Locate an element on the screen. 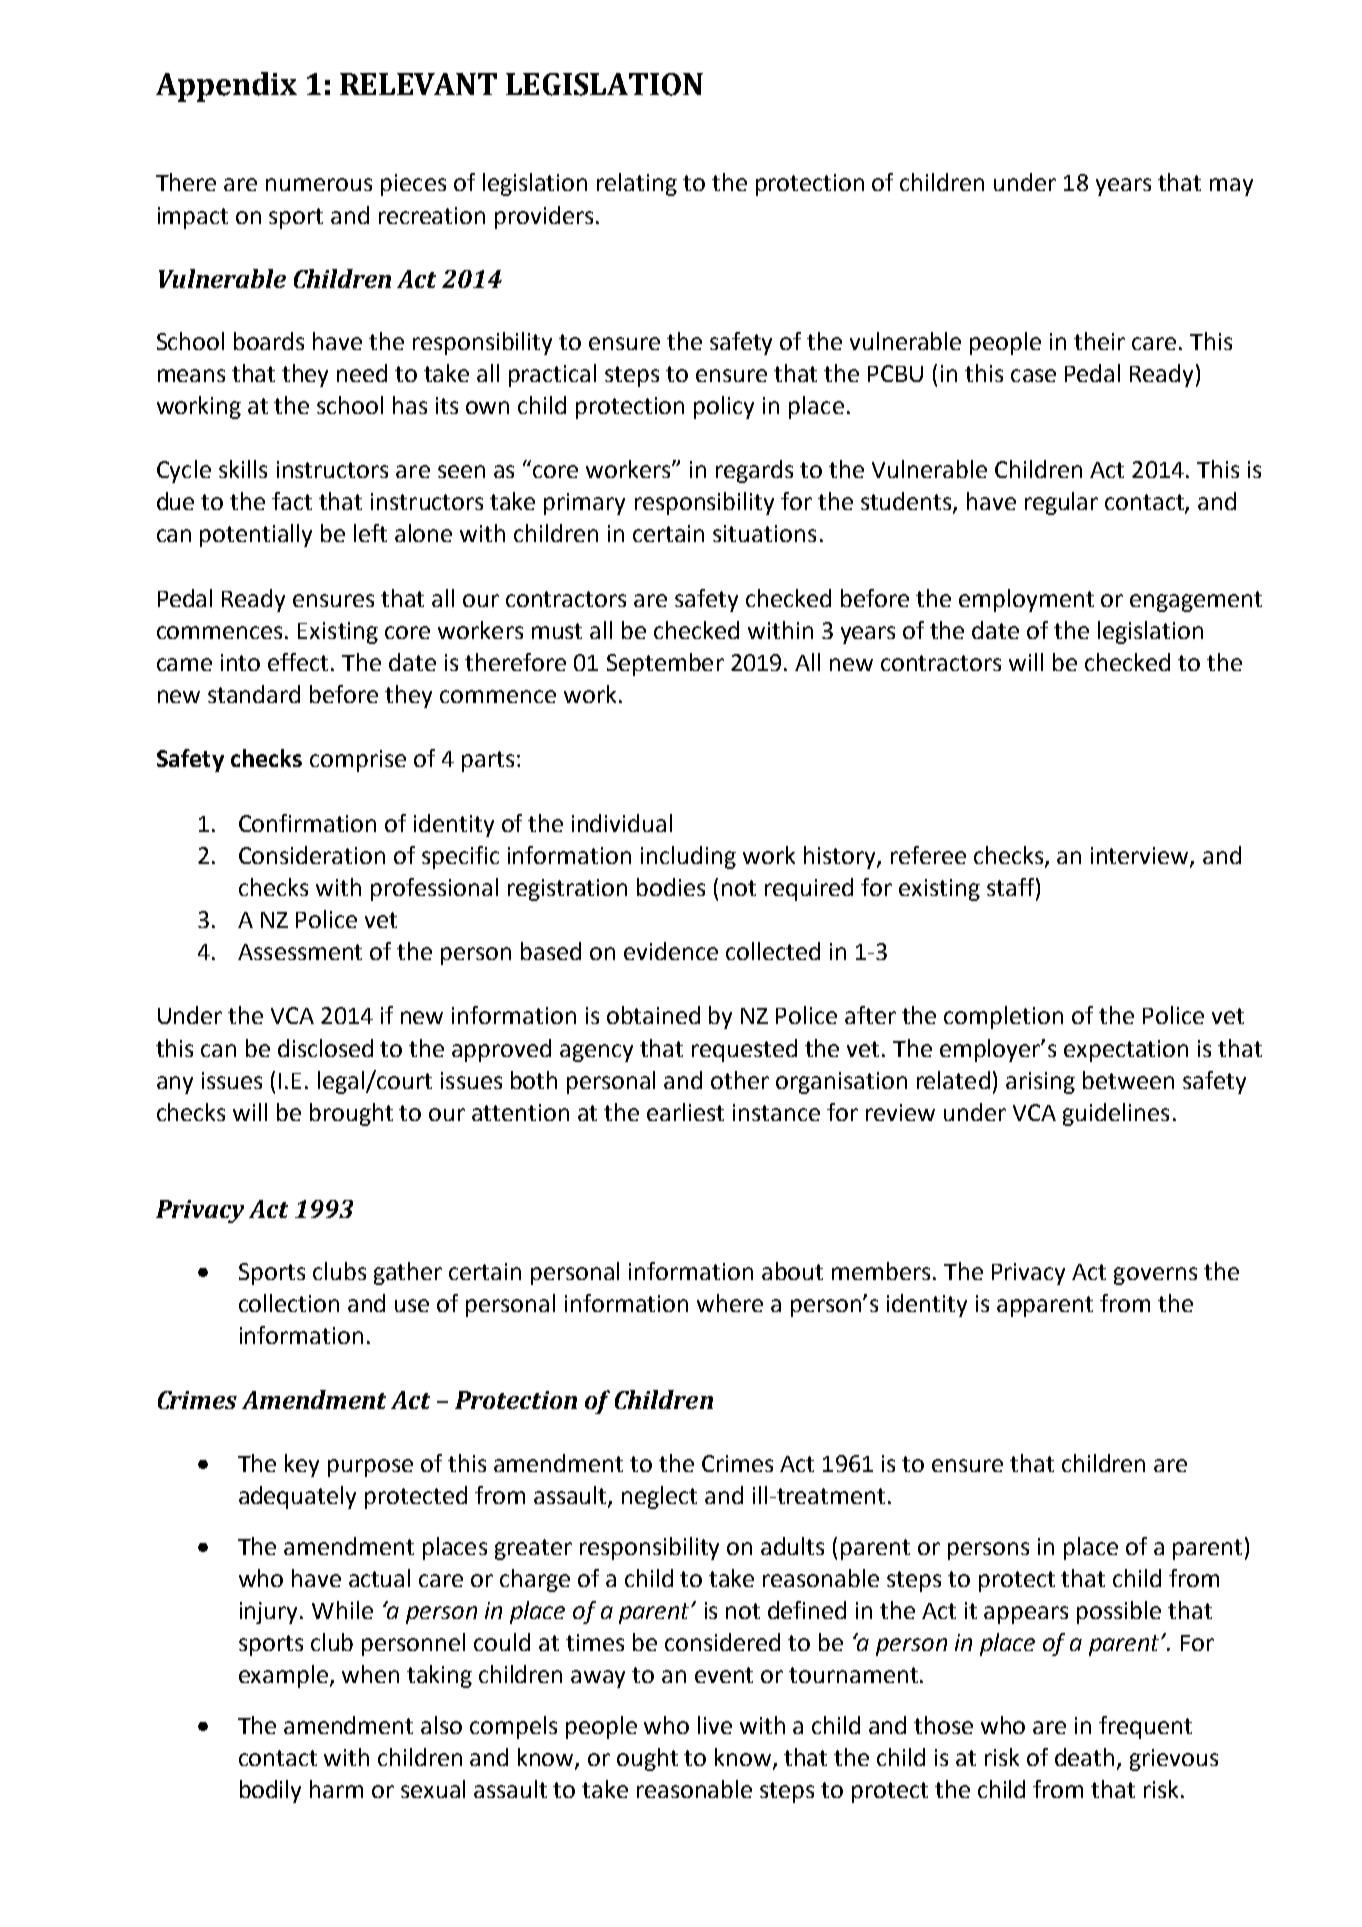 This screenshot has width=1362, height=1927. may is located at coordinates (1231, 187).
